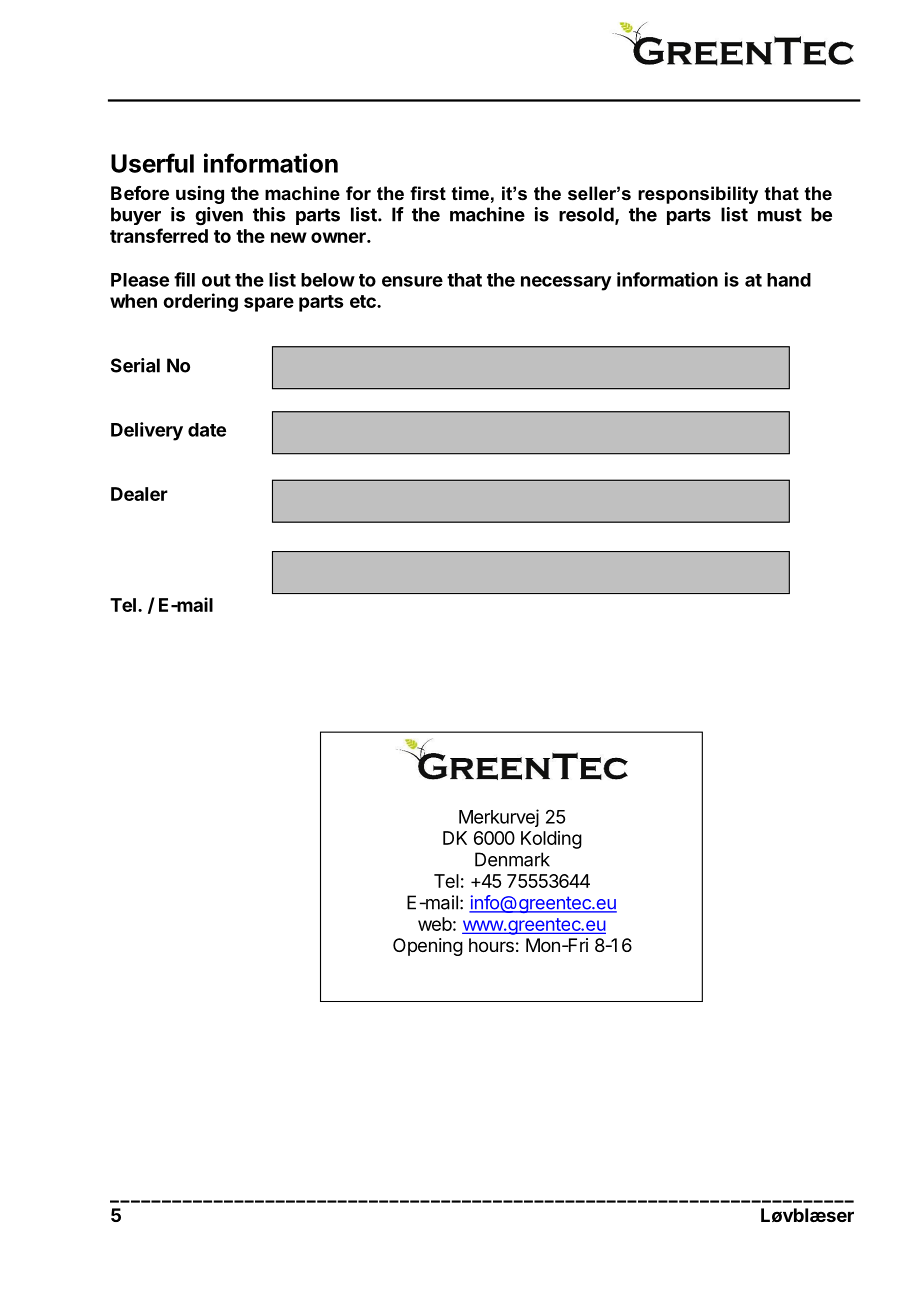 This screenshot has width=924, height=1308. Describe the element at coordinates (139, 494) in the screenshot. I see `Dealer` at that location.
